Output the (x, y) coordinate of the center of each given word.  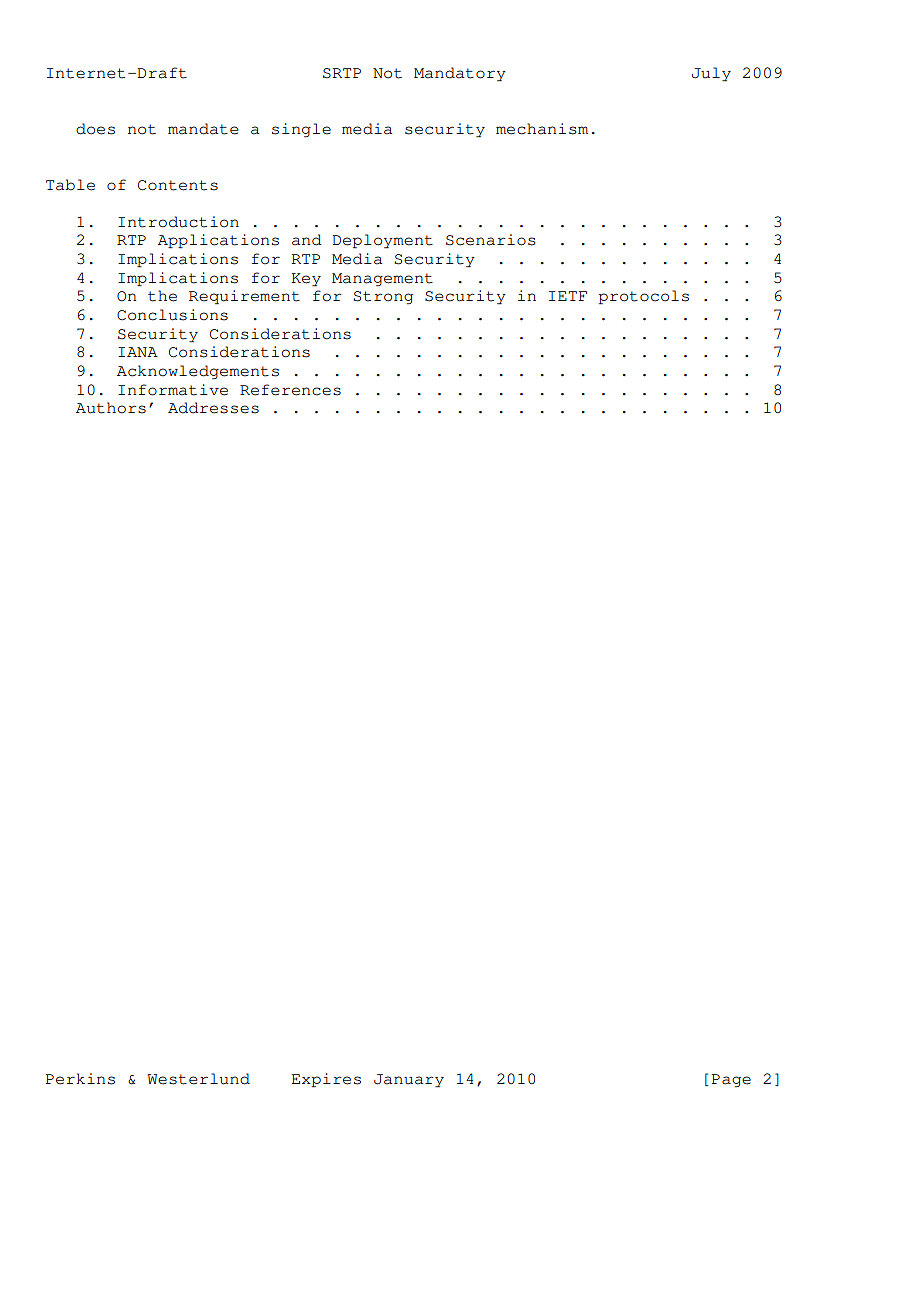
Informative (173, 390)
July (711, 74)
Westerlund (198, 1079)
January (409, 1081)
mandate (203, 129)
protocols (644, 297)
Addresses (213, 408)
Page (731, 1081)
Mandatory (460, 74)
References (290, 390)
